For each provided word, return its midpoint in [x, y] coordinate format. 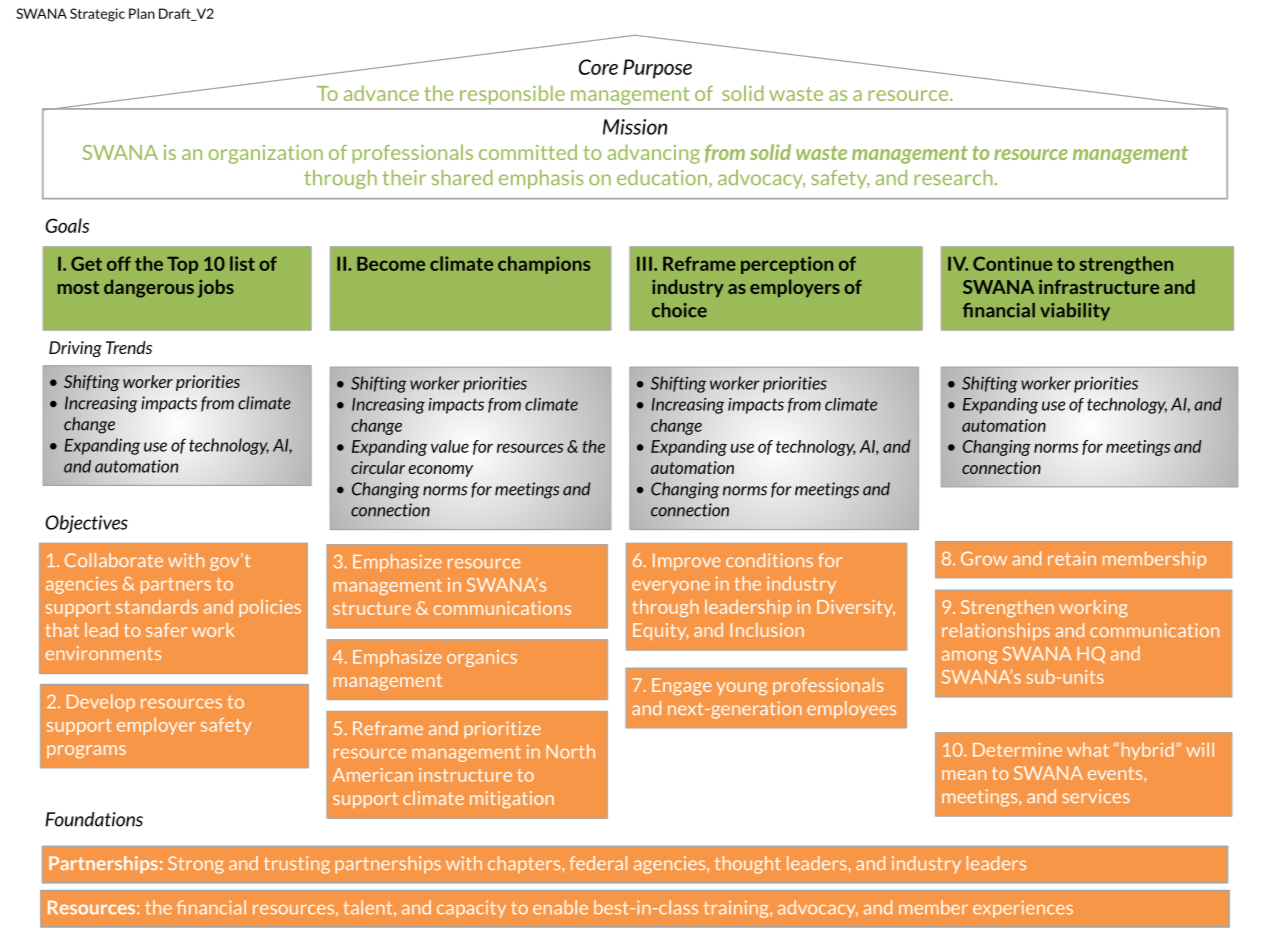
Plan [142, 13]
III [644, 264]
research [953, 177]
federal [598, 863]
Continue [1012, 263]
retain [1072, 558]
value [450, 446]
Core [598, 67]
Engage [682, 687]
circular [378, 467]
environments [103, 653]
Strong [196, 865]
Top [182, 265]
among [970, 657]
